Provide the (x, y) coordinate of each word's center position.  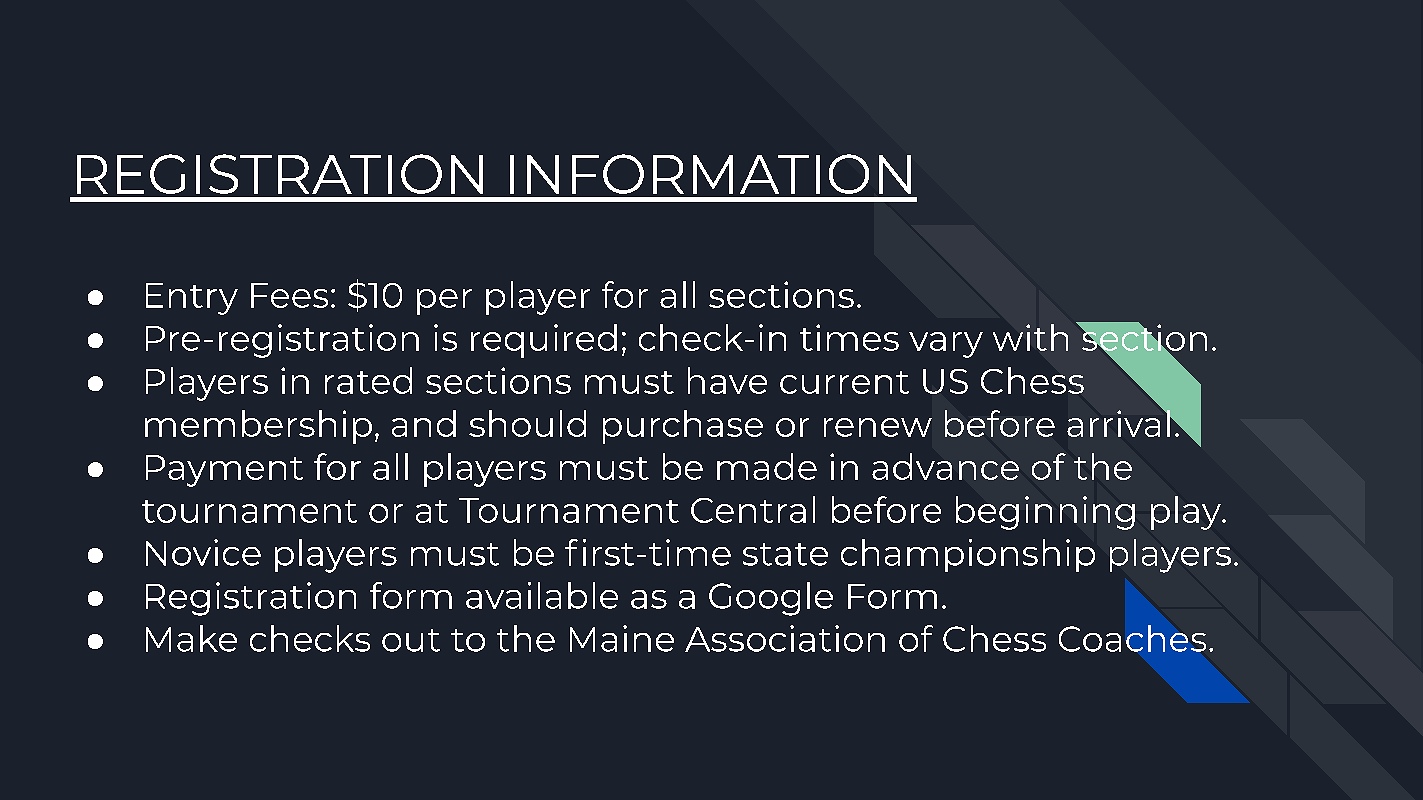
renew (878, 427)
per (444, 302)
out (411, 640)
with (1030, 337)
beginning (1045, 513)
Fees (289, 295)
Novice (203, 552)
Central (753, 509)
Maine (622, 638)
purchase (683, 427)
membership (258, 427)
